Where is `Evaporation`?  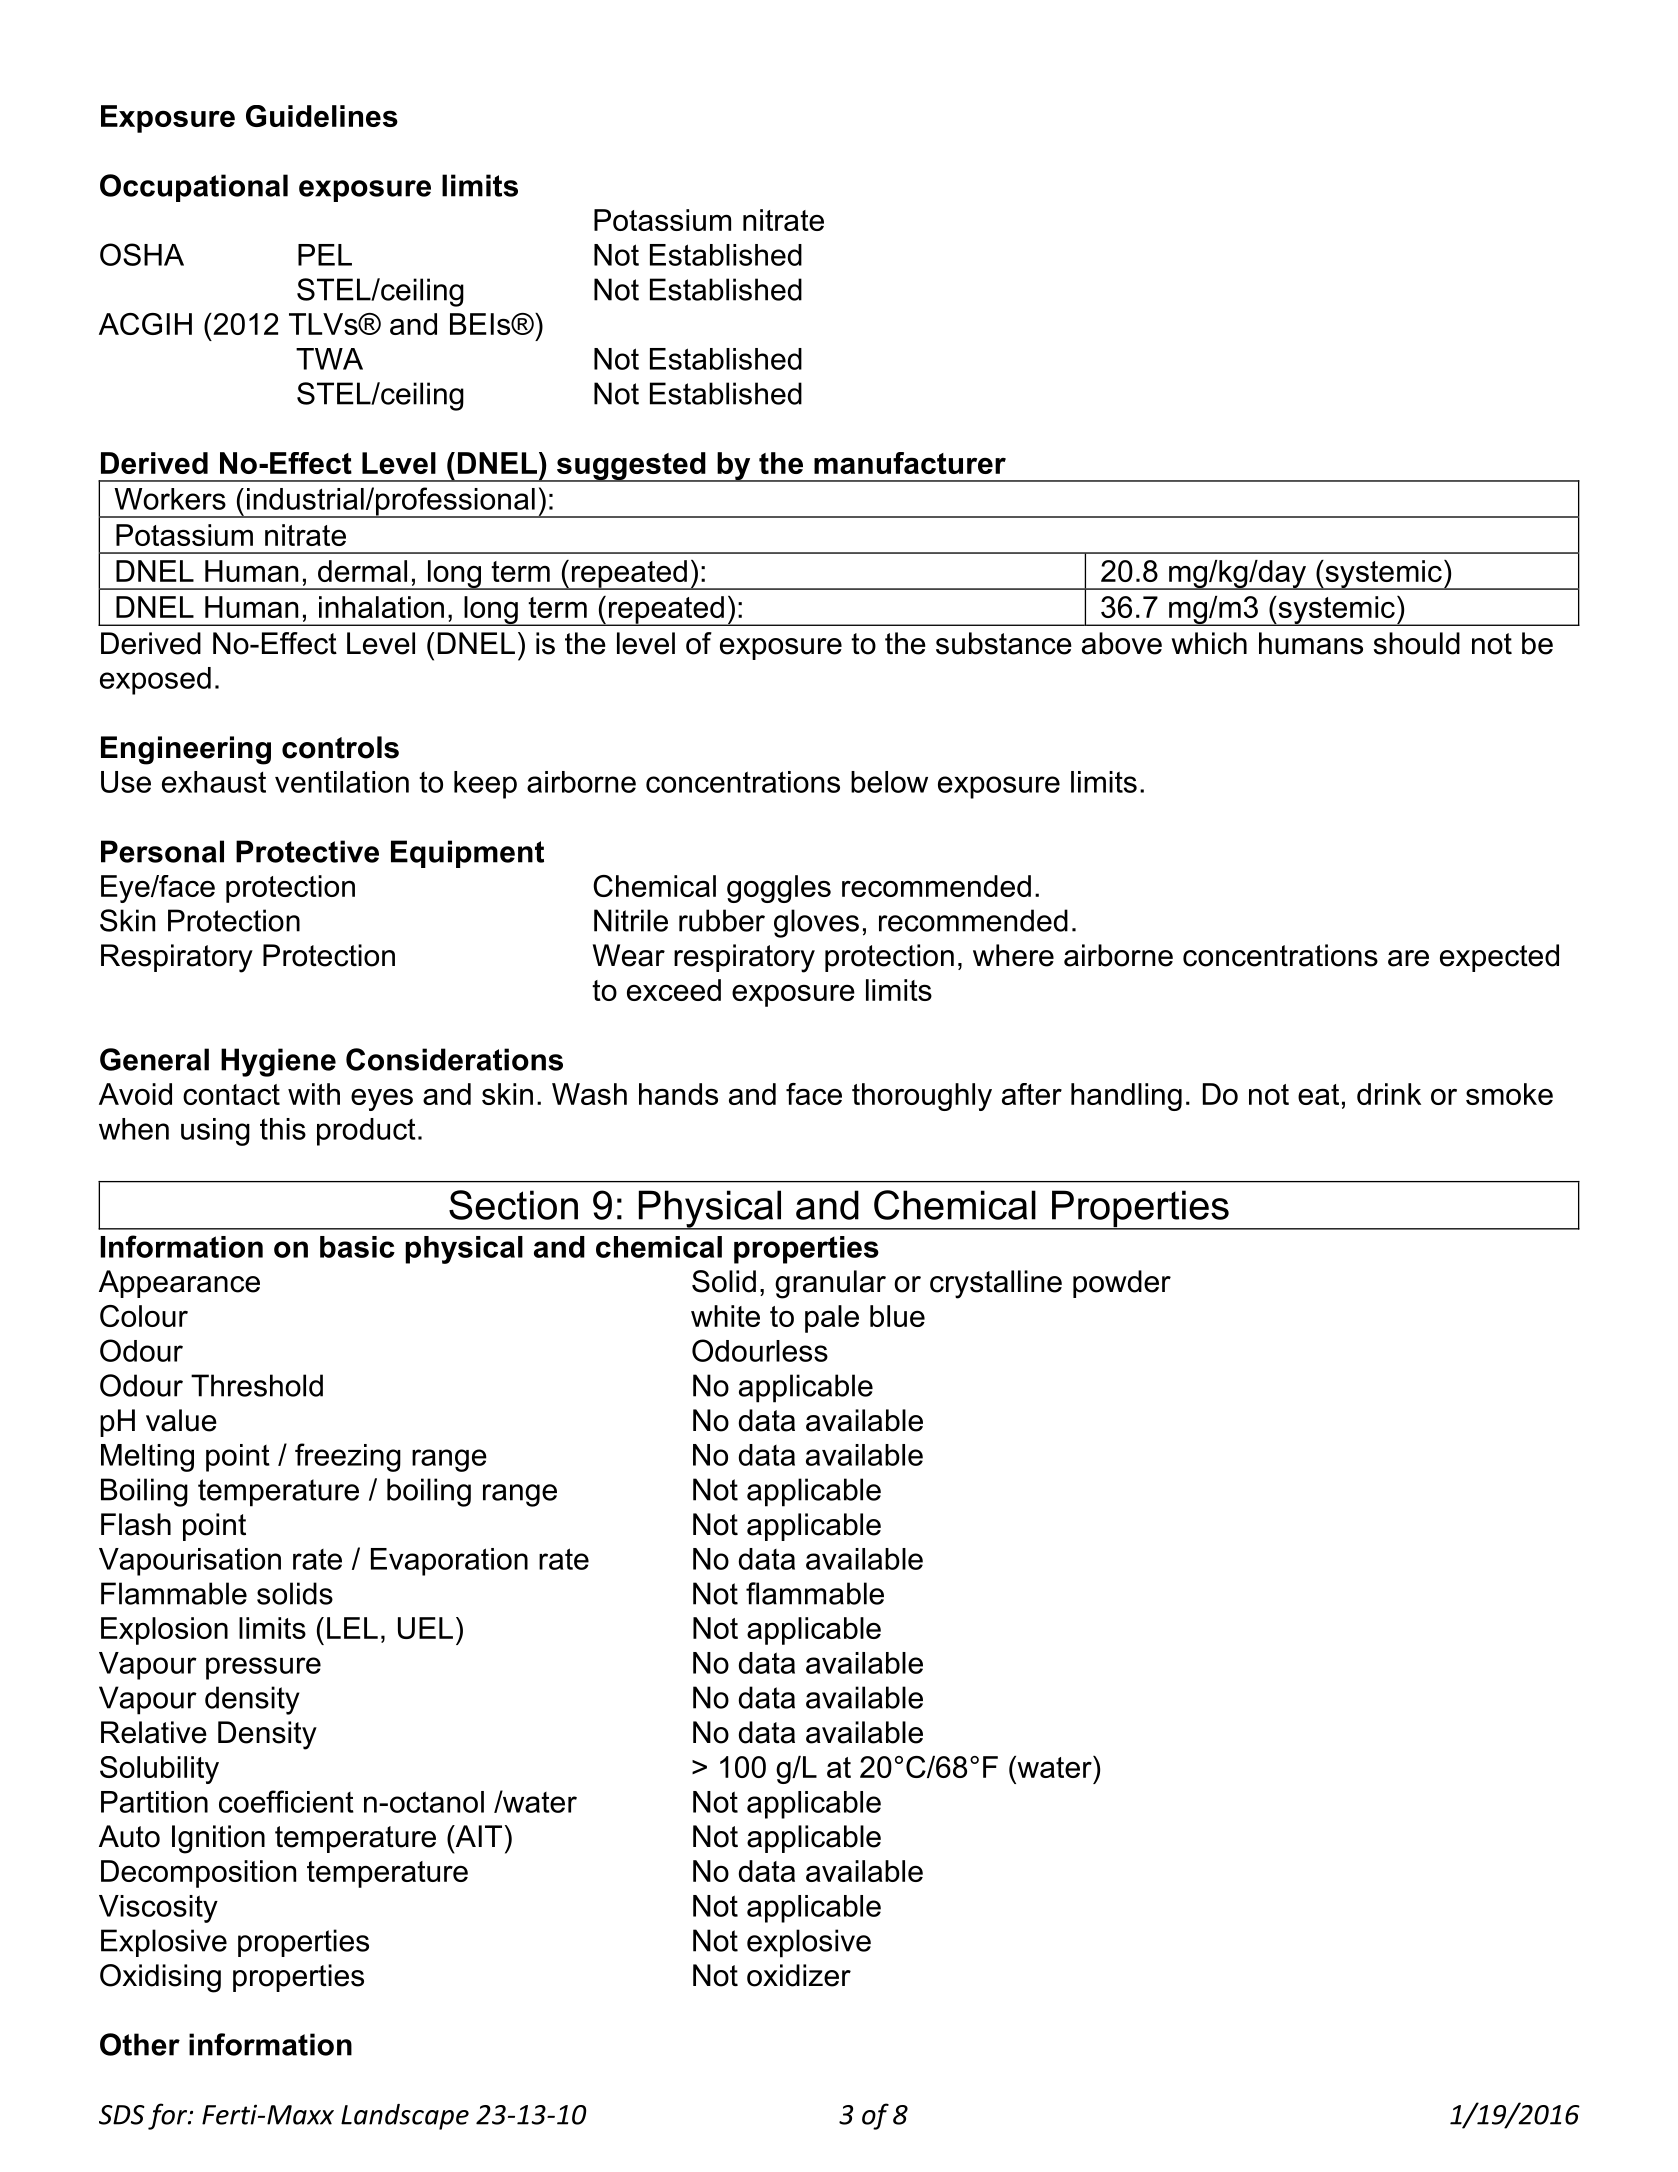 Evaporation is located at coordinates (449, 1562).
